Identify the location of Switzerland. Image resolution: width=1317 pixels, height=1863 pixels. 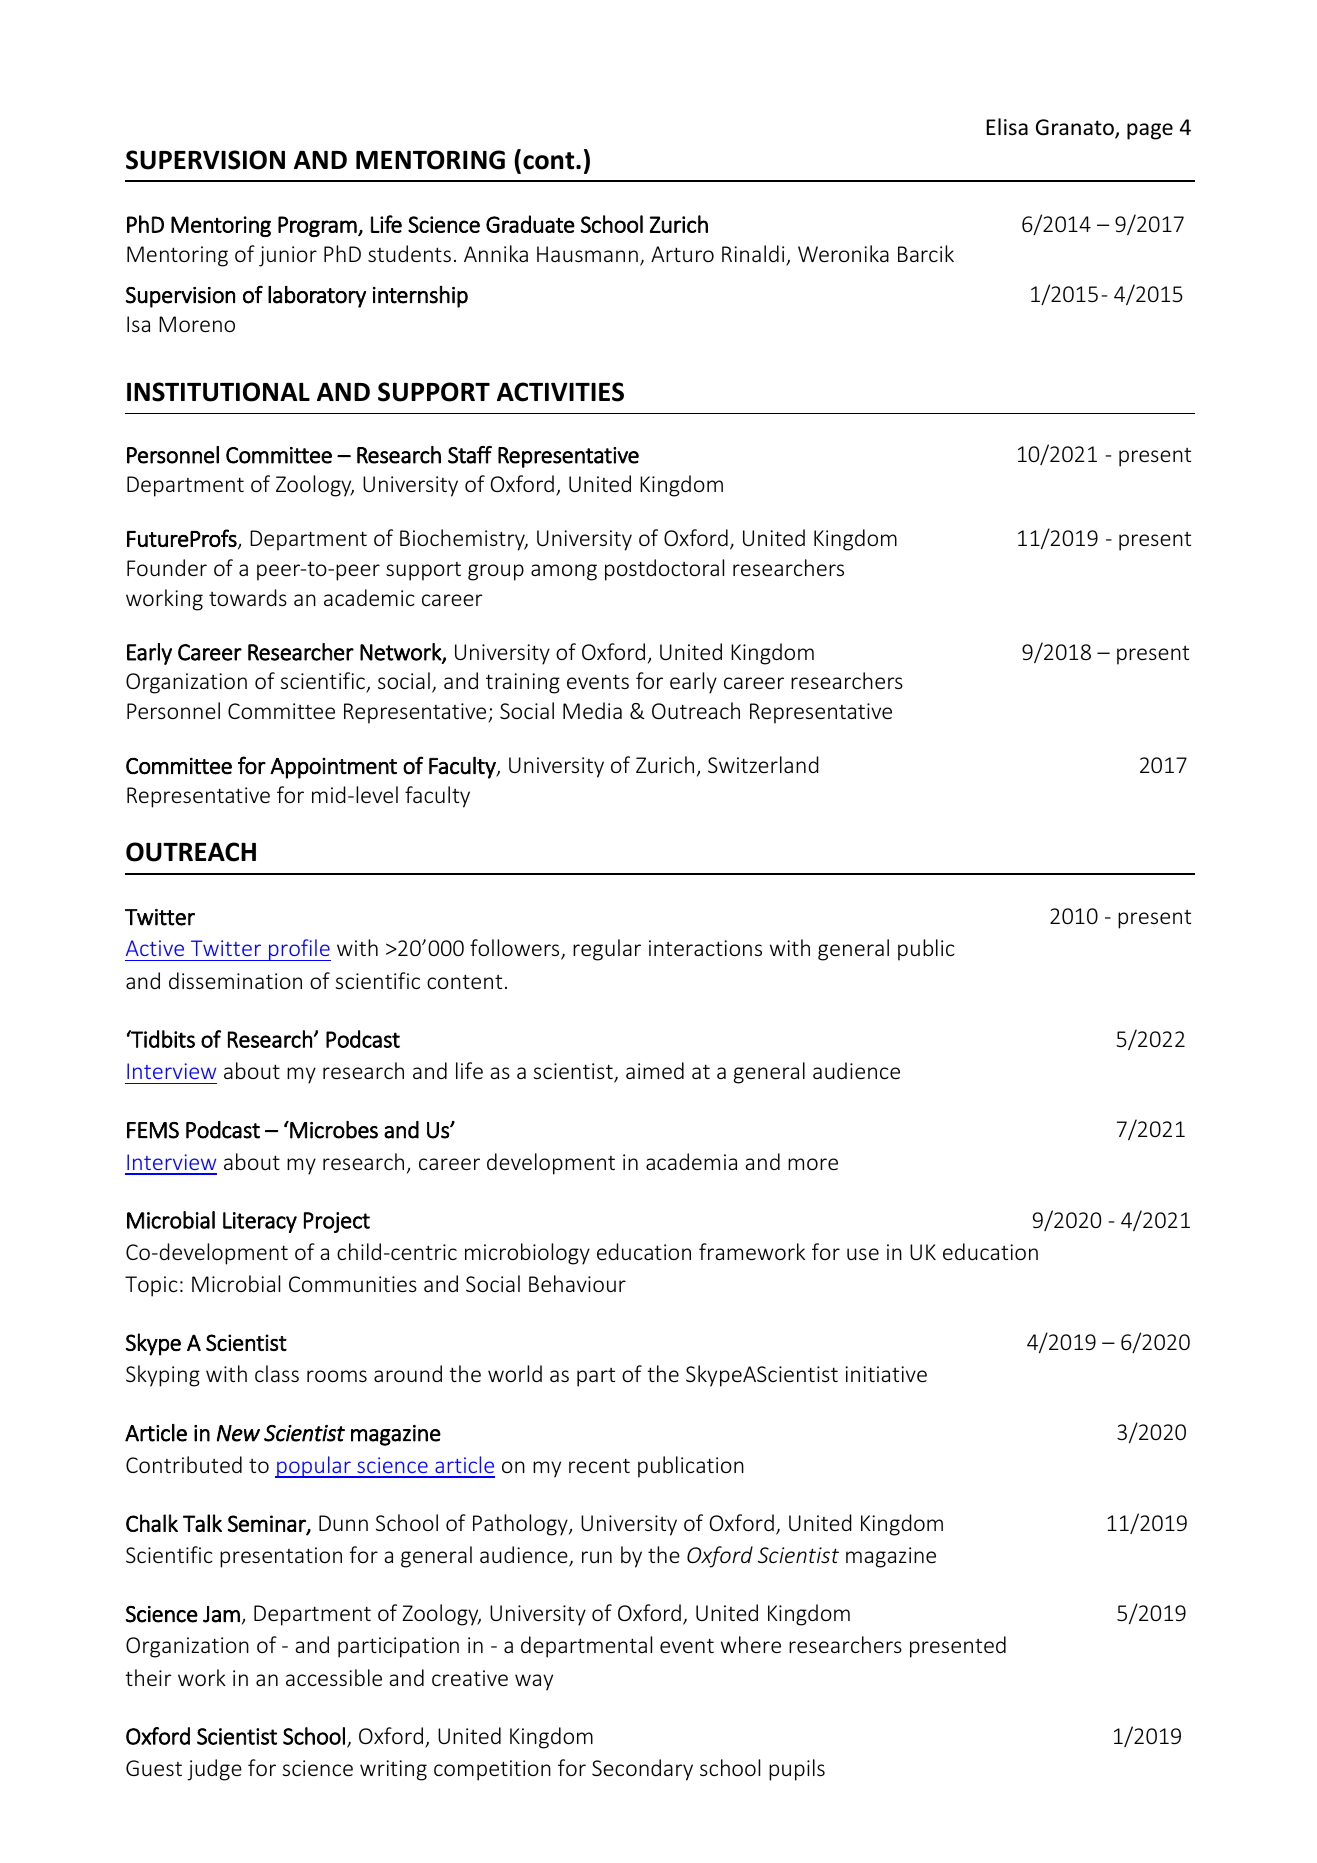
(763, 764).
